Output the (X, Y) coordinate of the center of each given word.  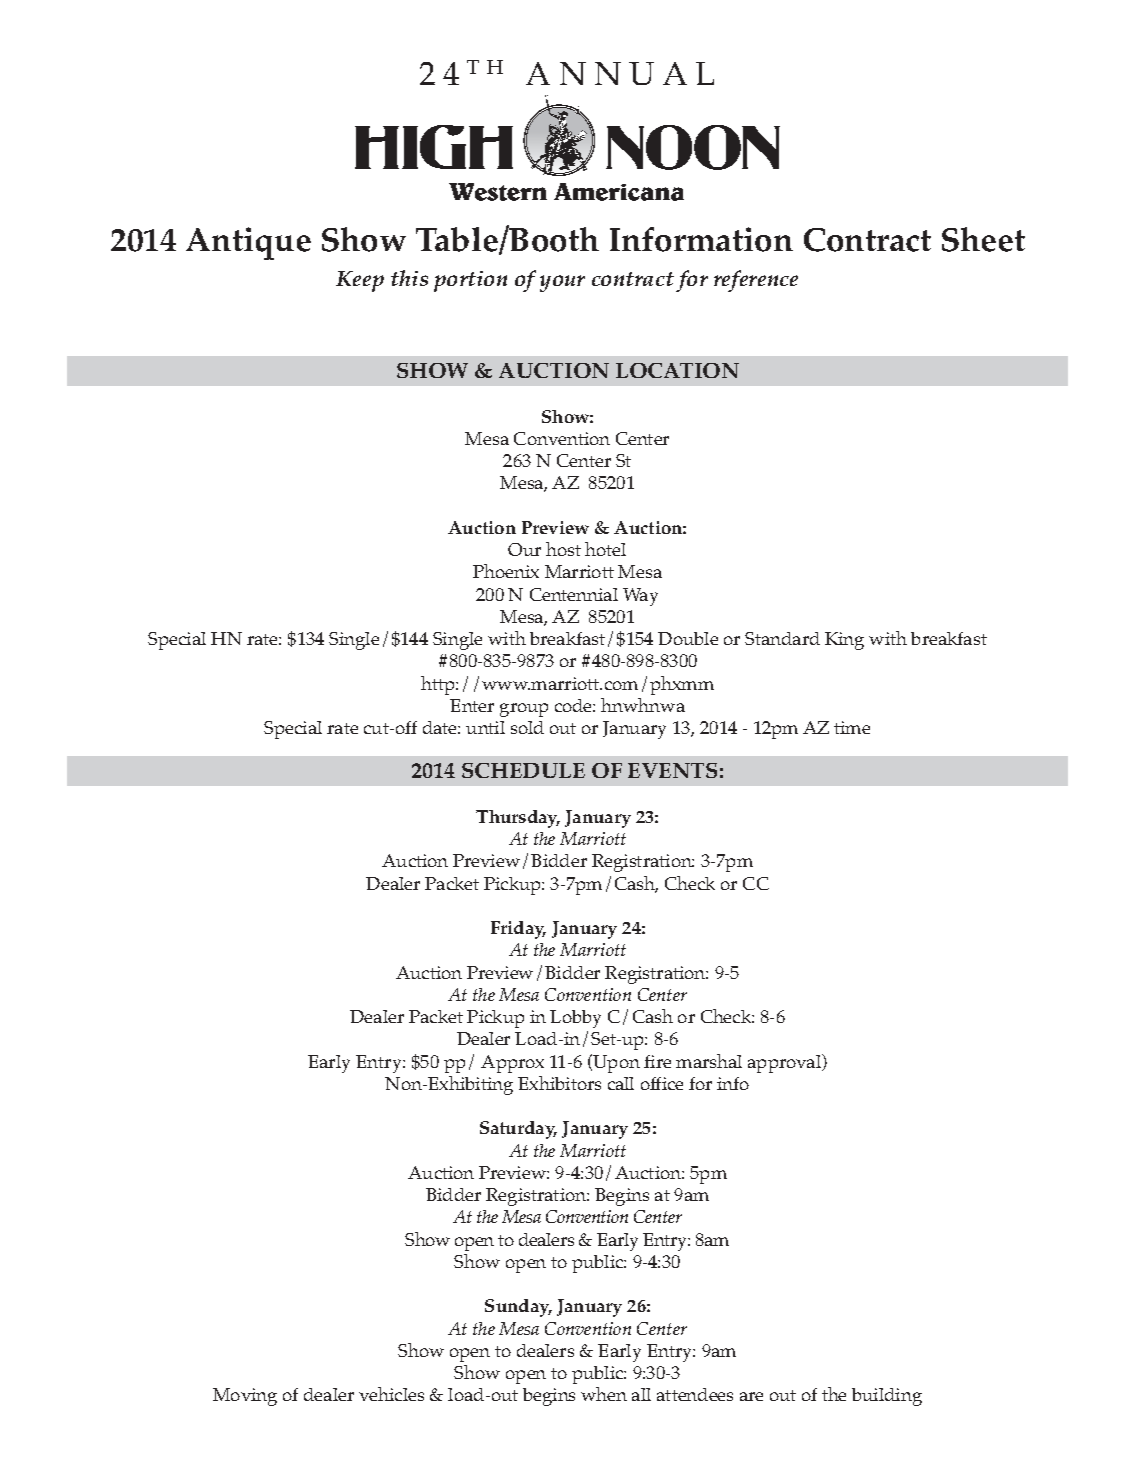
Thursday (518, 819)
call (621, 1083)
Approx (512, 1064)
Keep (360, 281)
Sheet (983, 239)
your (562, 283)
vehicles (391, 1394)
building (887, 1397)
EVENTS (672, 770)
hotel (605, 549)
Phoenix (506, 571)
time (852, 727)
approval (785, 1063)
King (844, 641)
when (604, 1394)
